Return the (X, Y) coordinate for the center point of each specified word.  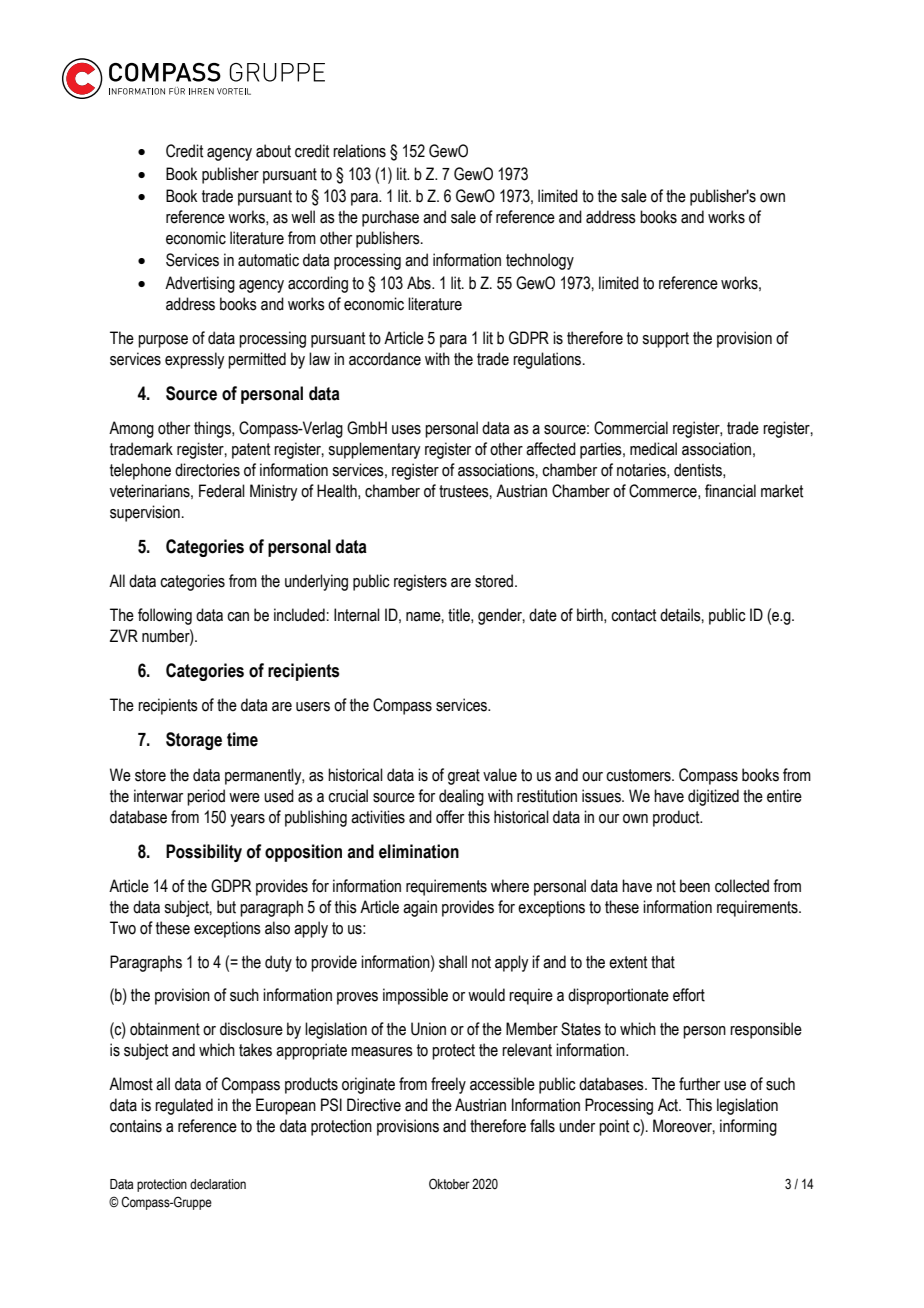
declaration (218, 1184)
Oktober (449, 1184)
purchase (390, 218)
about (273, 151)
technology (540, 261)
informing (748, 1127)
